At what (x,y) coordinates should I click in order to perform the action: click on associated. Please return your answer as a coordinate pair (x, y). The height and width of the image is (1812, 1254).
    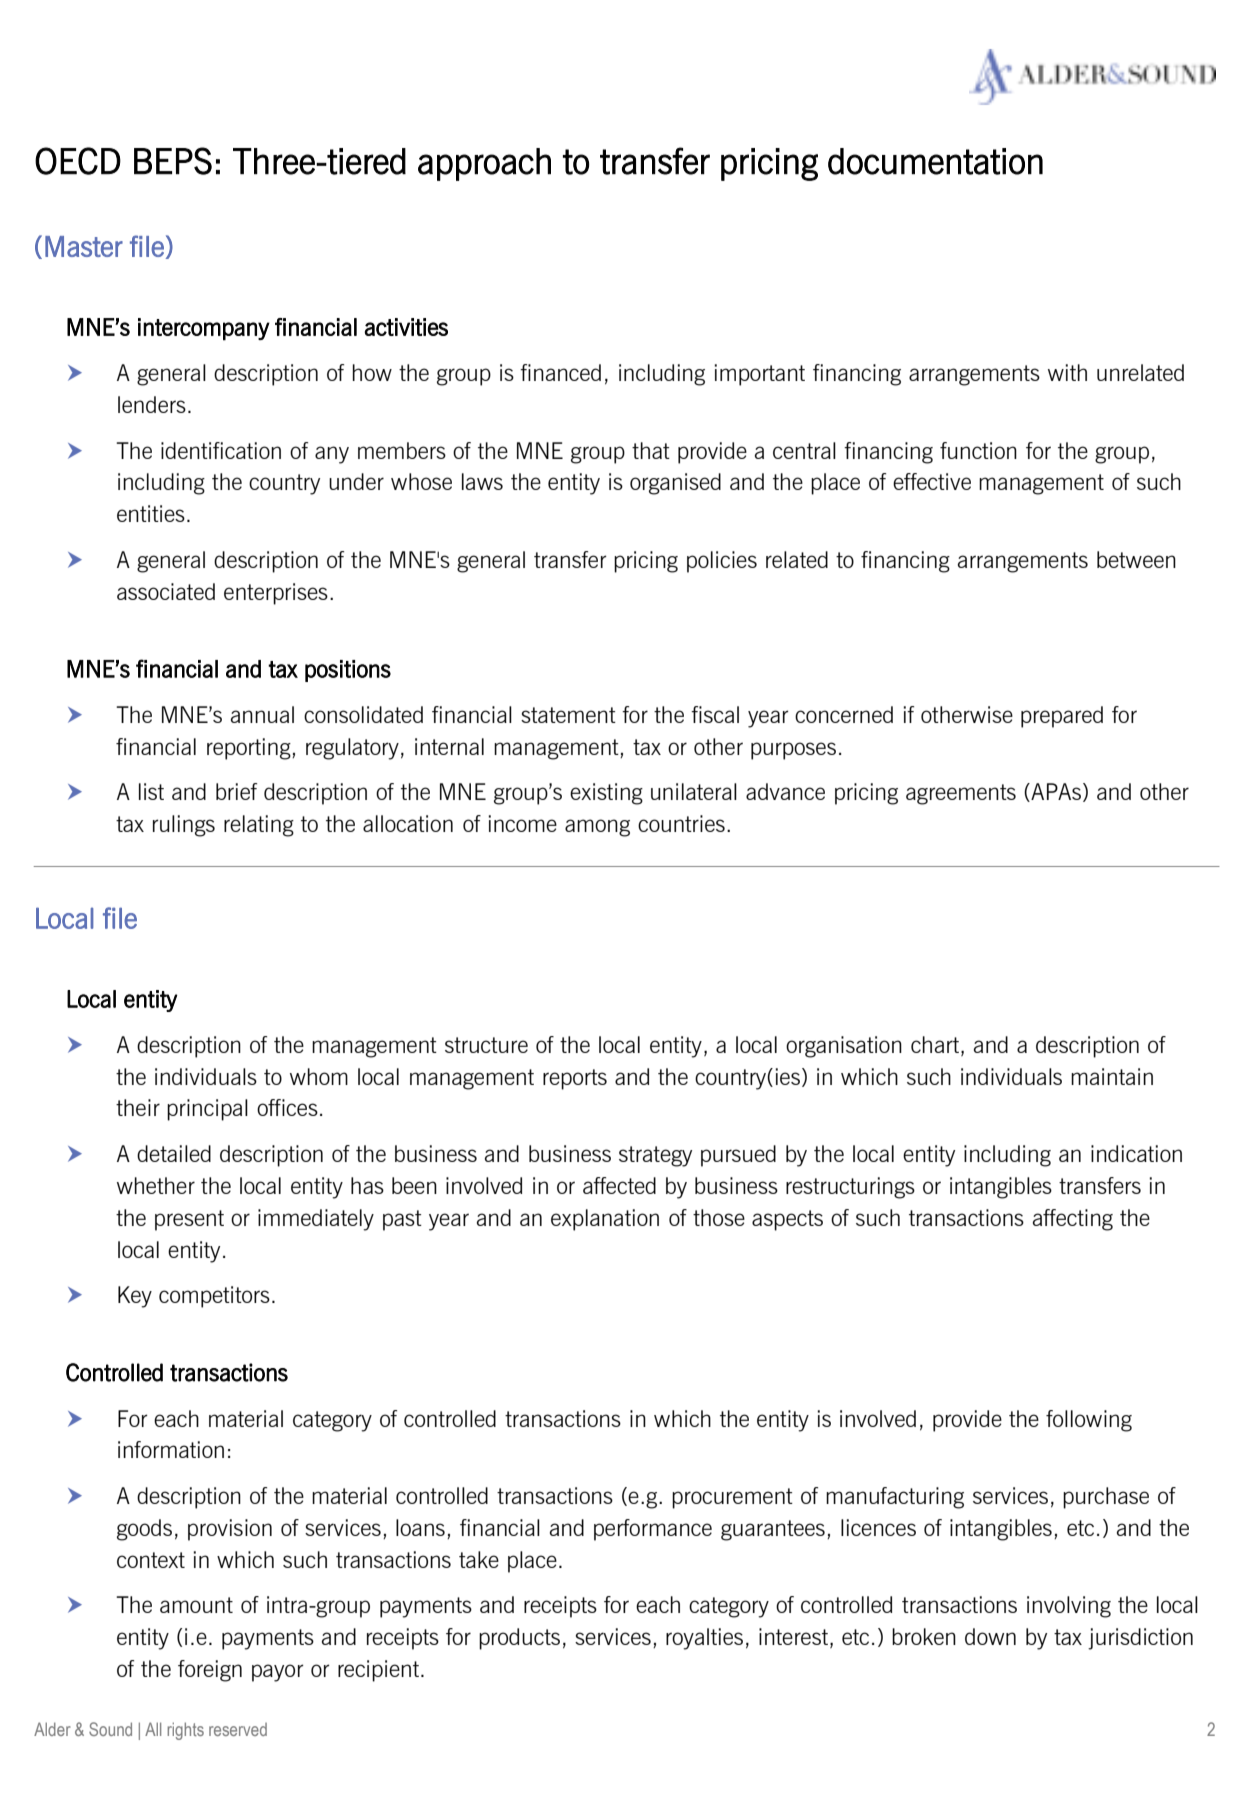
    Looking at the image, I should click on (166, 591).
